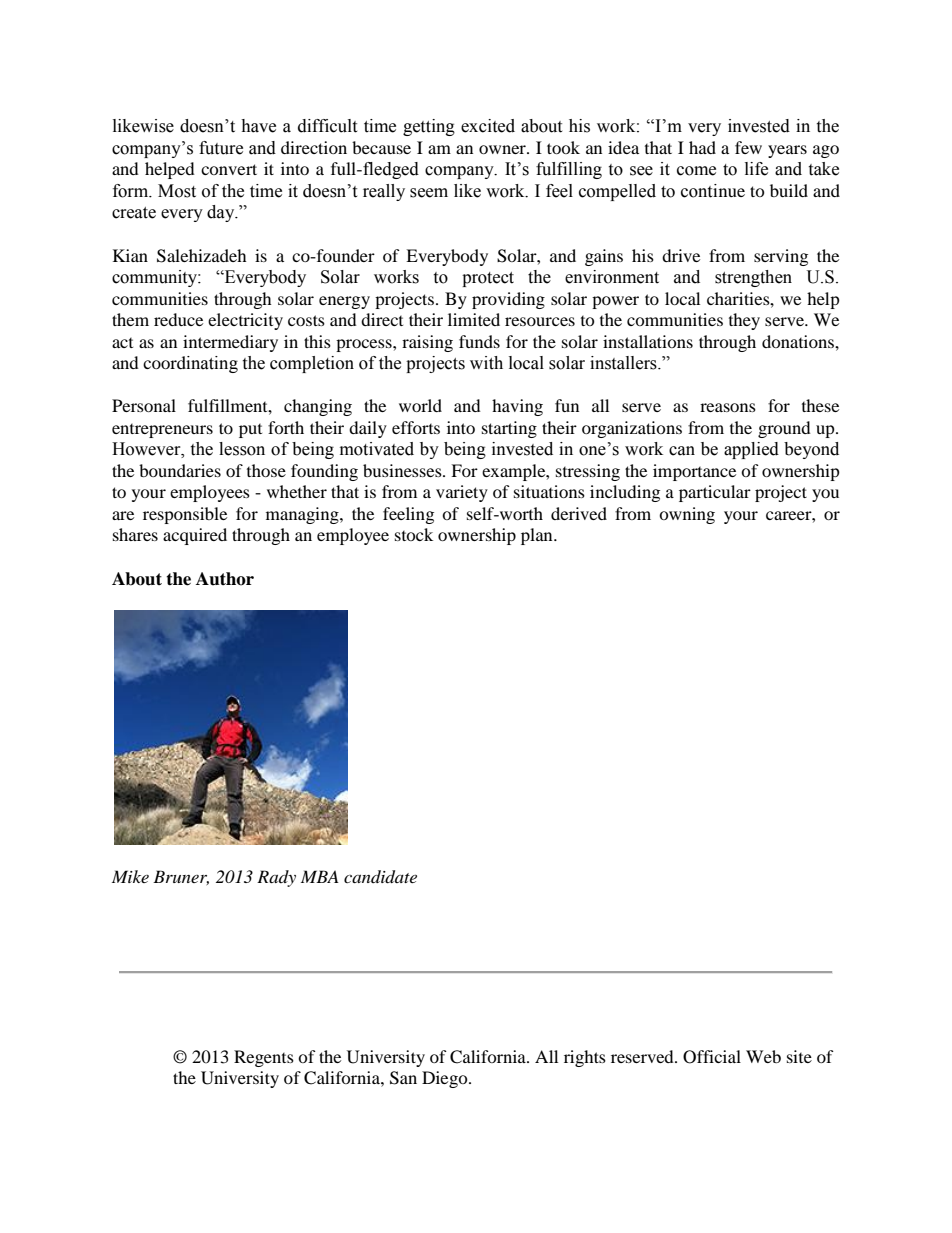 This document has width=952, height=1233. I want to click on owning, so click(687, 515).
